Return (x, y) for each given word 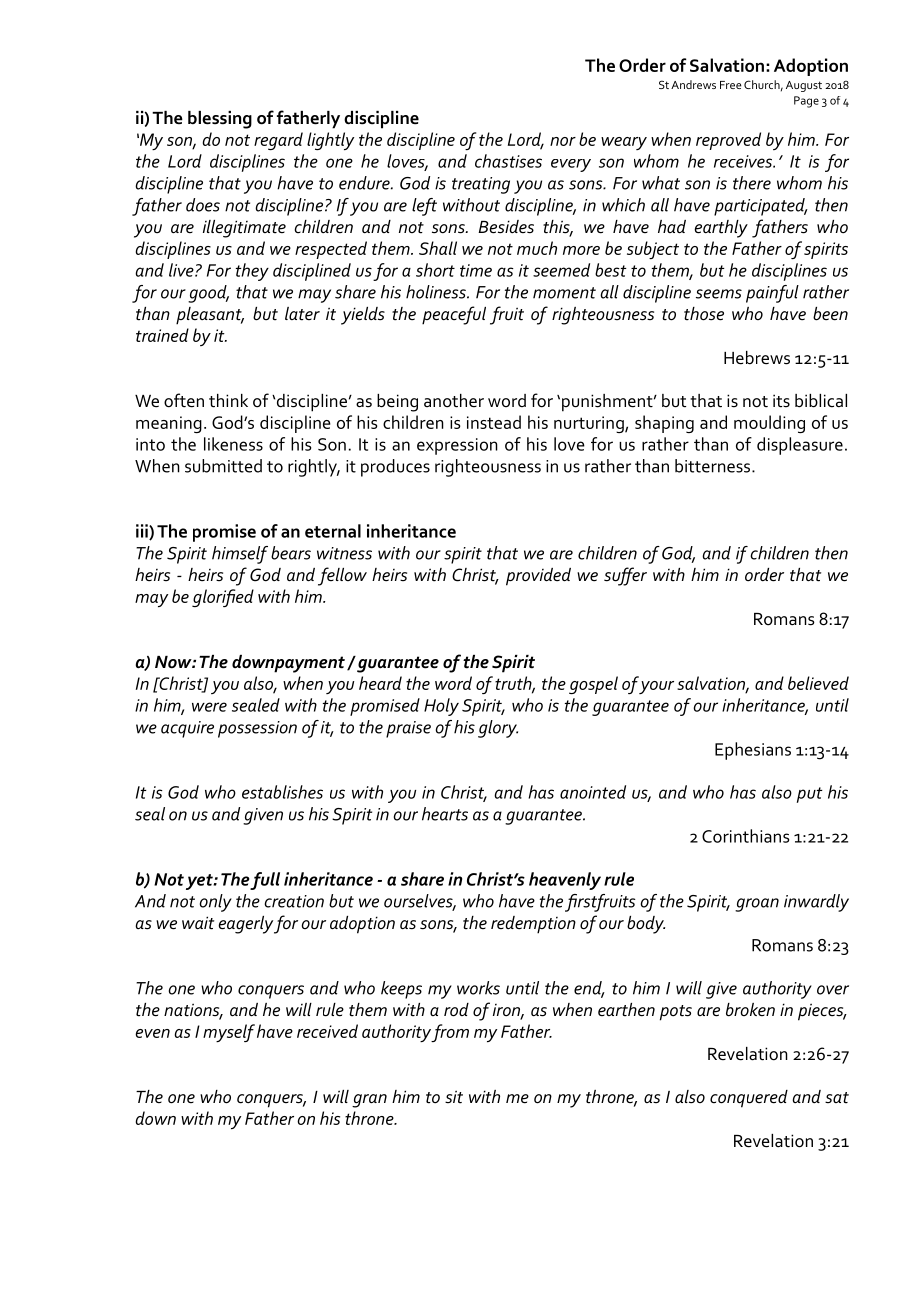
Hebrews (757, 358)
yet (200, 882)
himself (240, 555)
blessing (220, 120)
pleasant (210, 316)
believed (818, 683)
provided (538, 577)
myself (229, 1033)
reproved (728, 141)
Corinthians (745, 836)
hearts (445, 814)
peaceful (454, 315)
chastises (508, 161)
